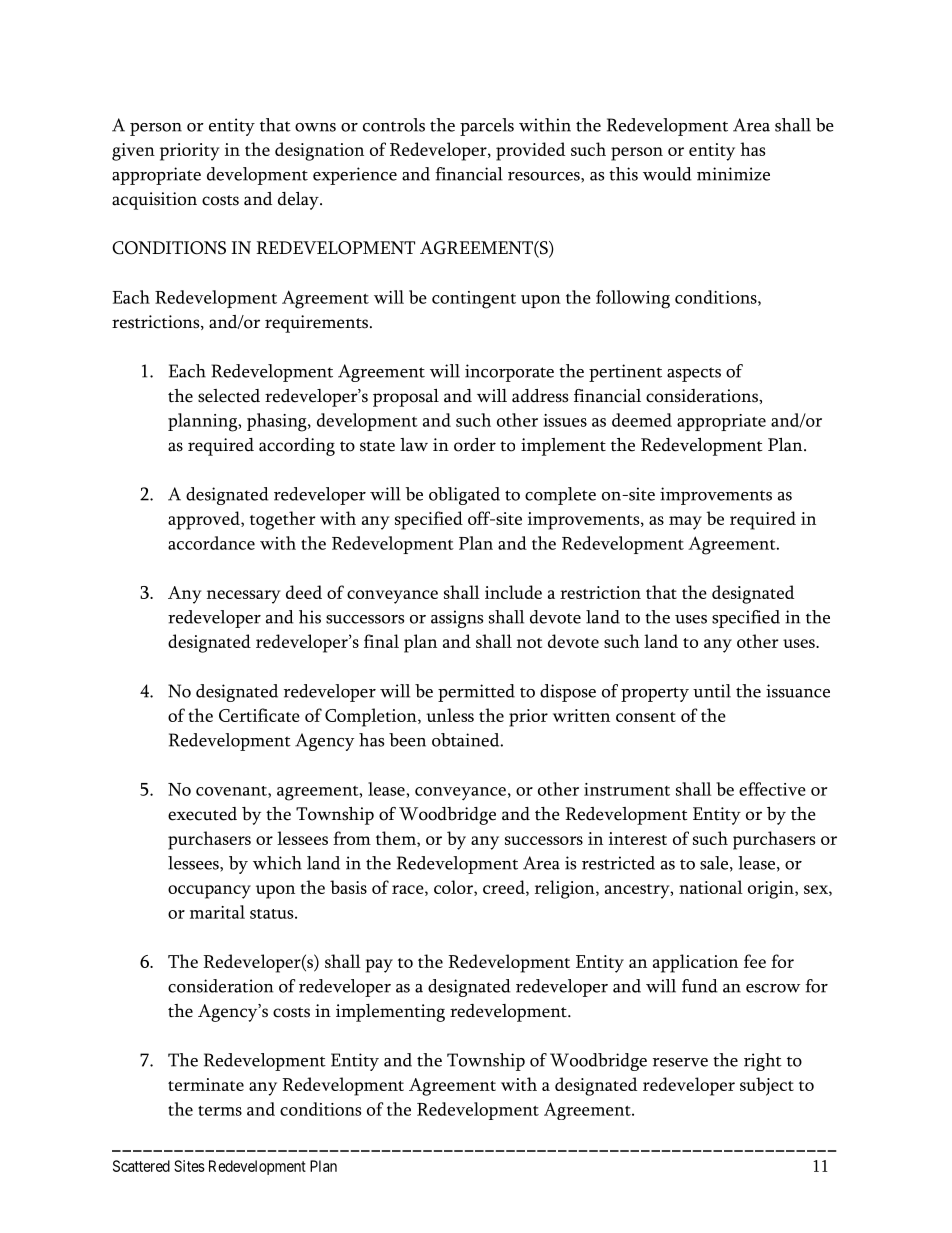  Describe the element at coordinates (133, 152) in the page. I see `given` at that location.
